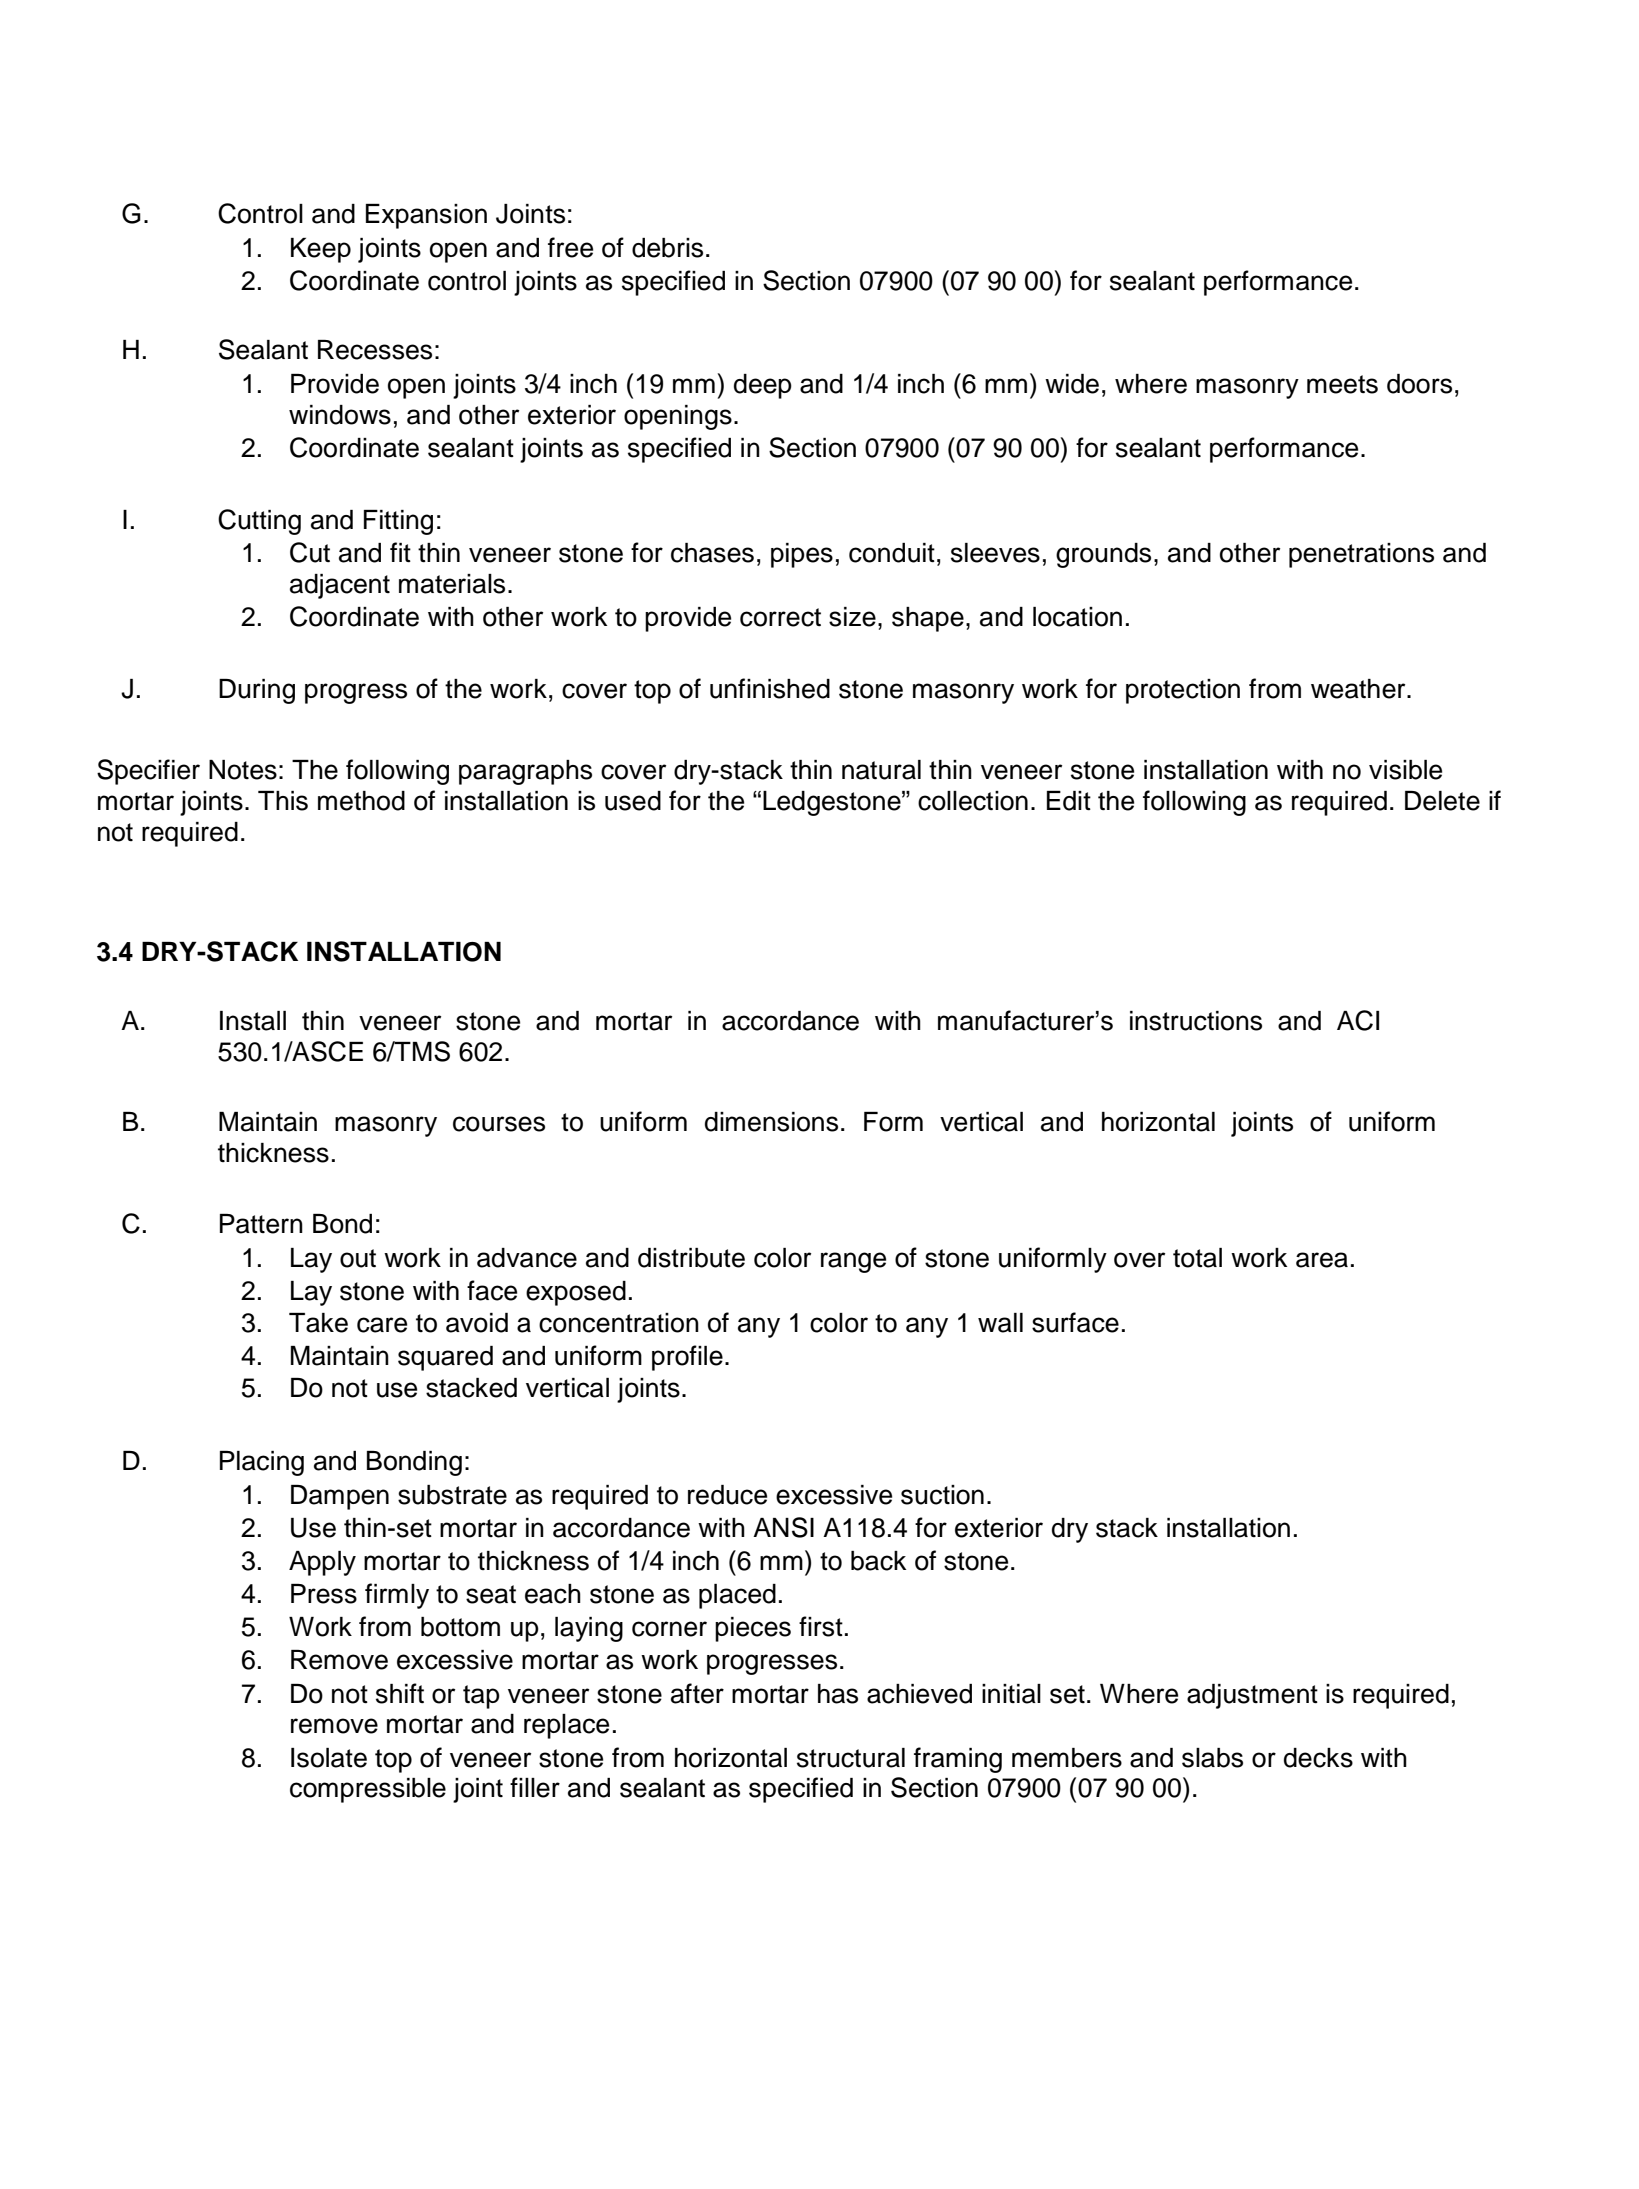 The height and width of the document is (2189, 1639). I want to click on meets, so click(1342, 384).
